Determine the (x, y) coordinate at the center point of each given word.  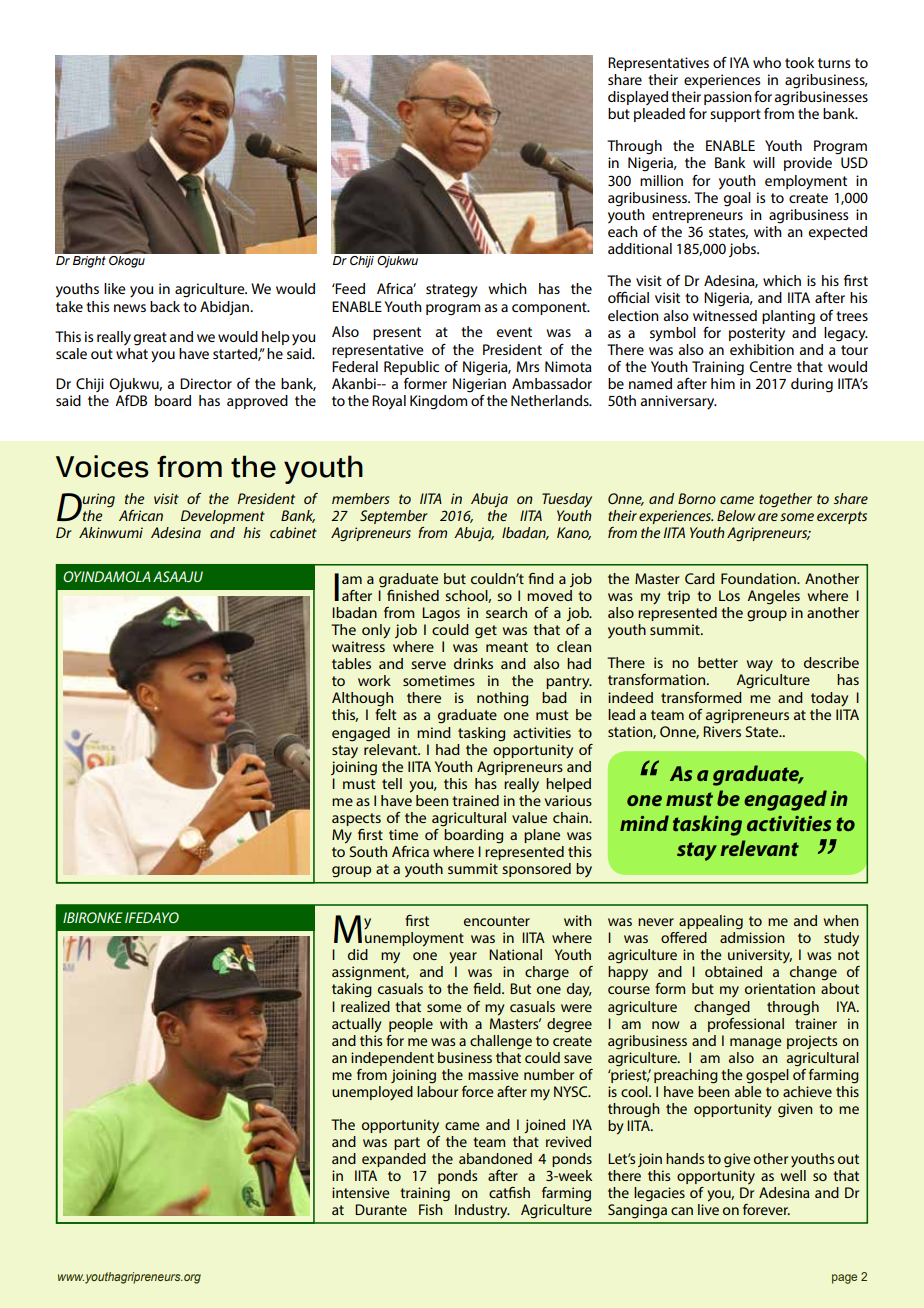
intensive (361, 1192)
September (394, 517)
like (115, 288)
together (785, 500)
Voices (102, 466)
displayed (638, 98)
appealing (711, 922)
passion (728, 98)
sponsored (536, 870)
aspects (356, 819)
